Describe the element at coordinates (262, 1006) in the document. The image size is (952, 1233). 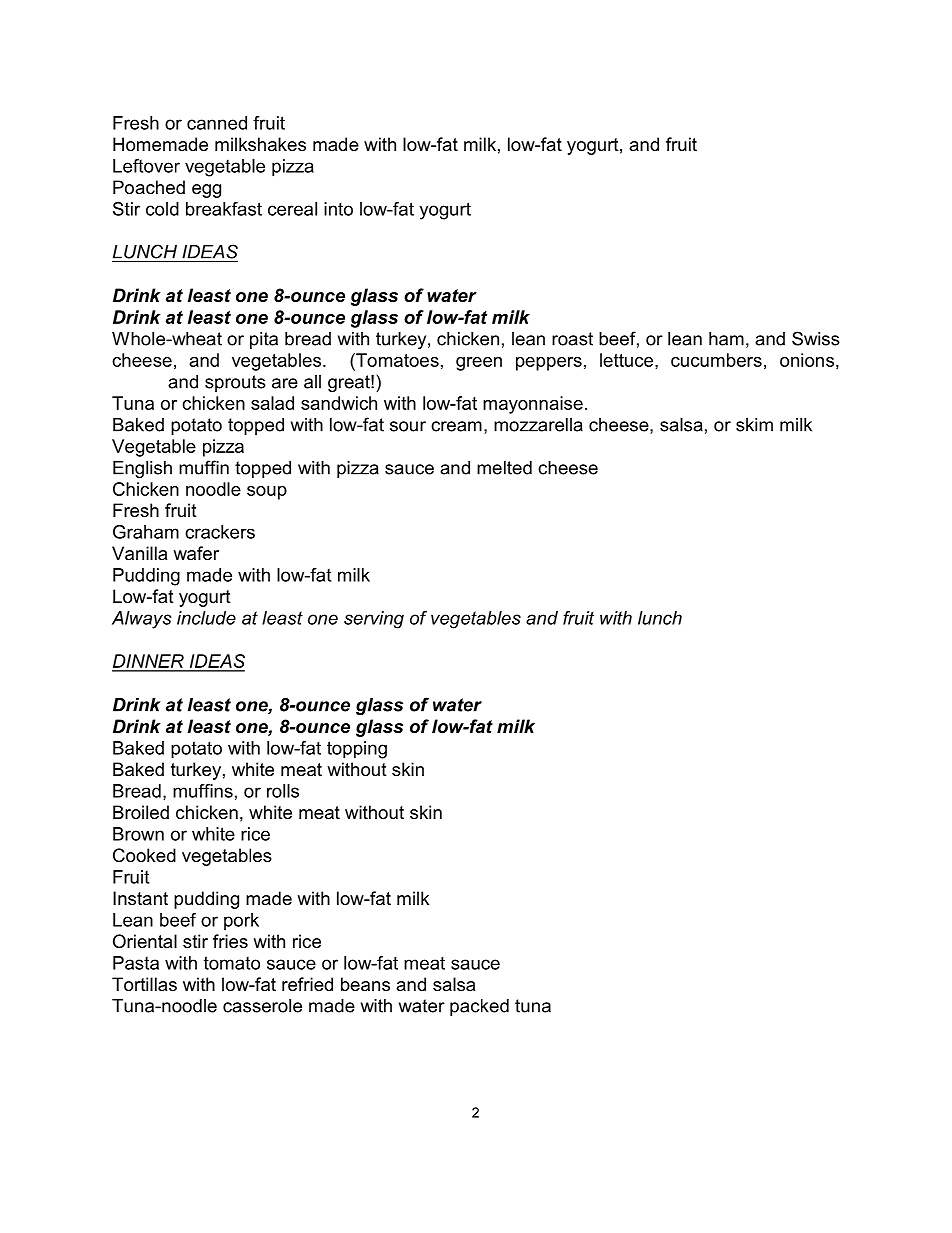
I see `casserole` at that location.
